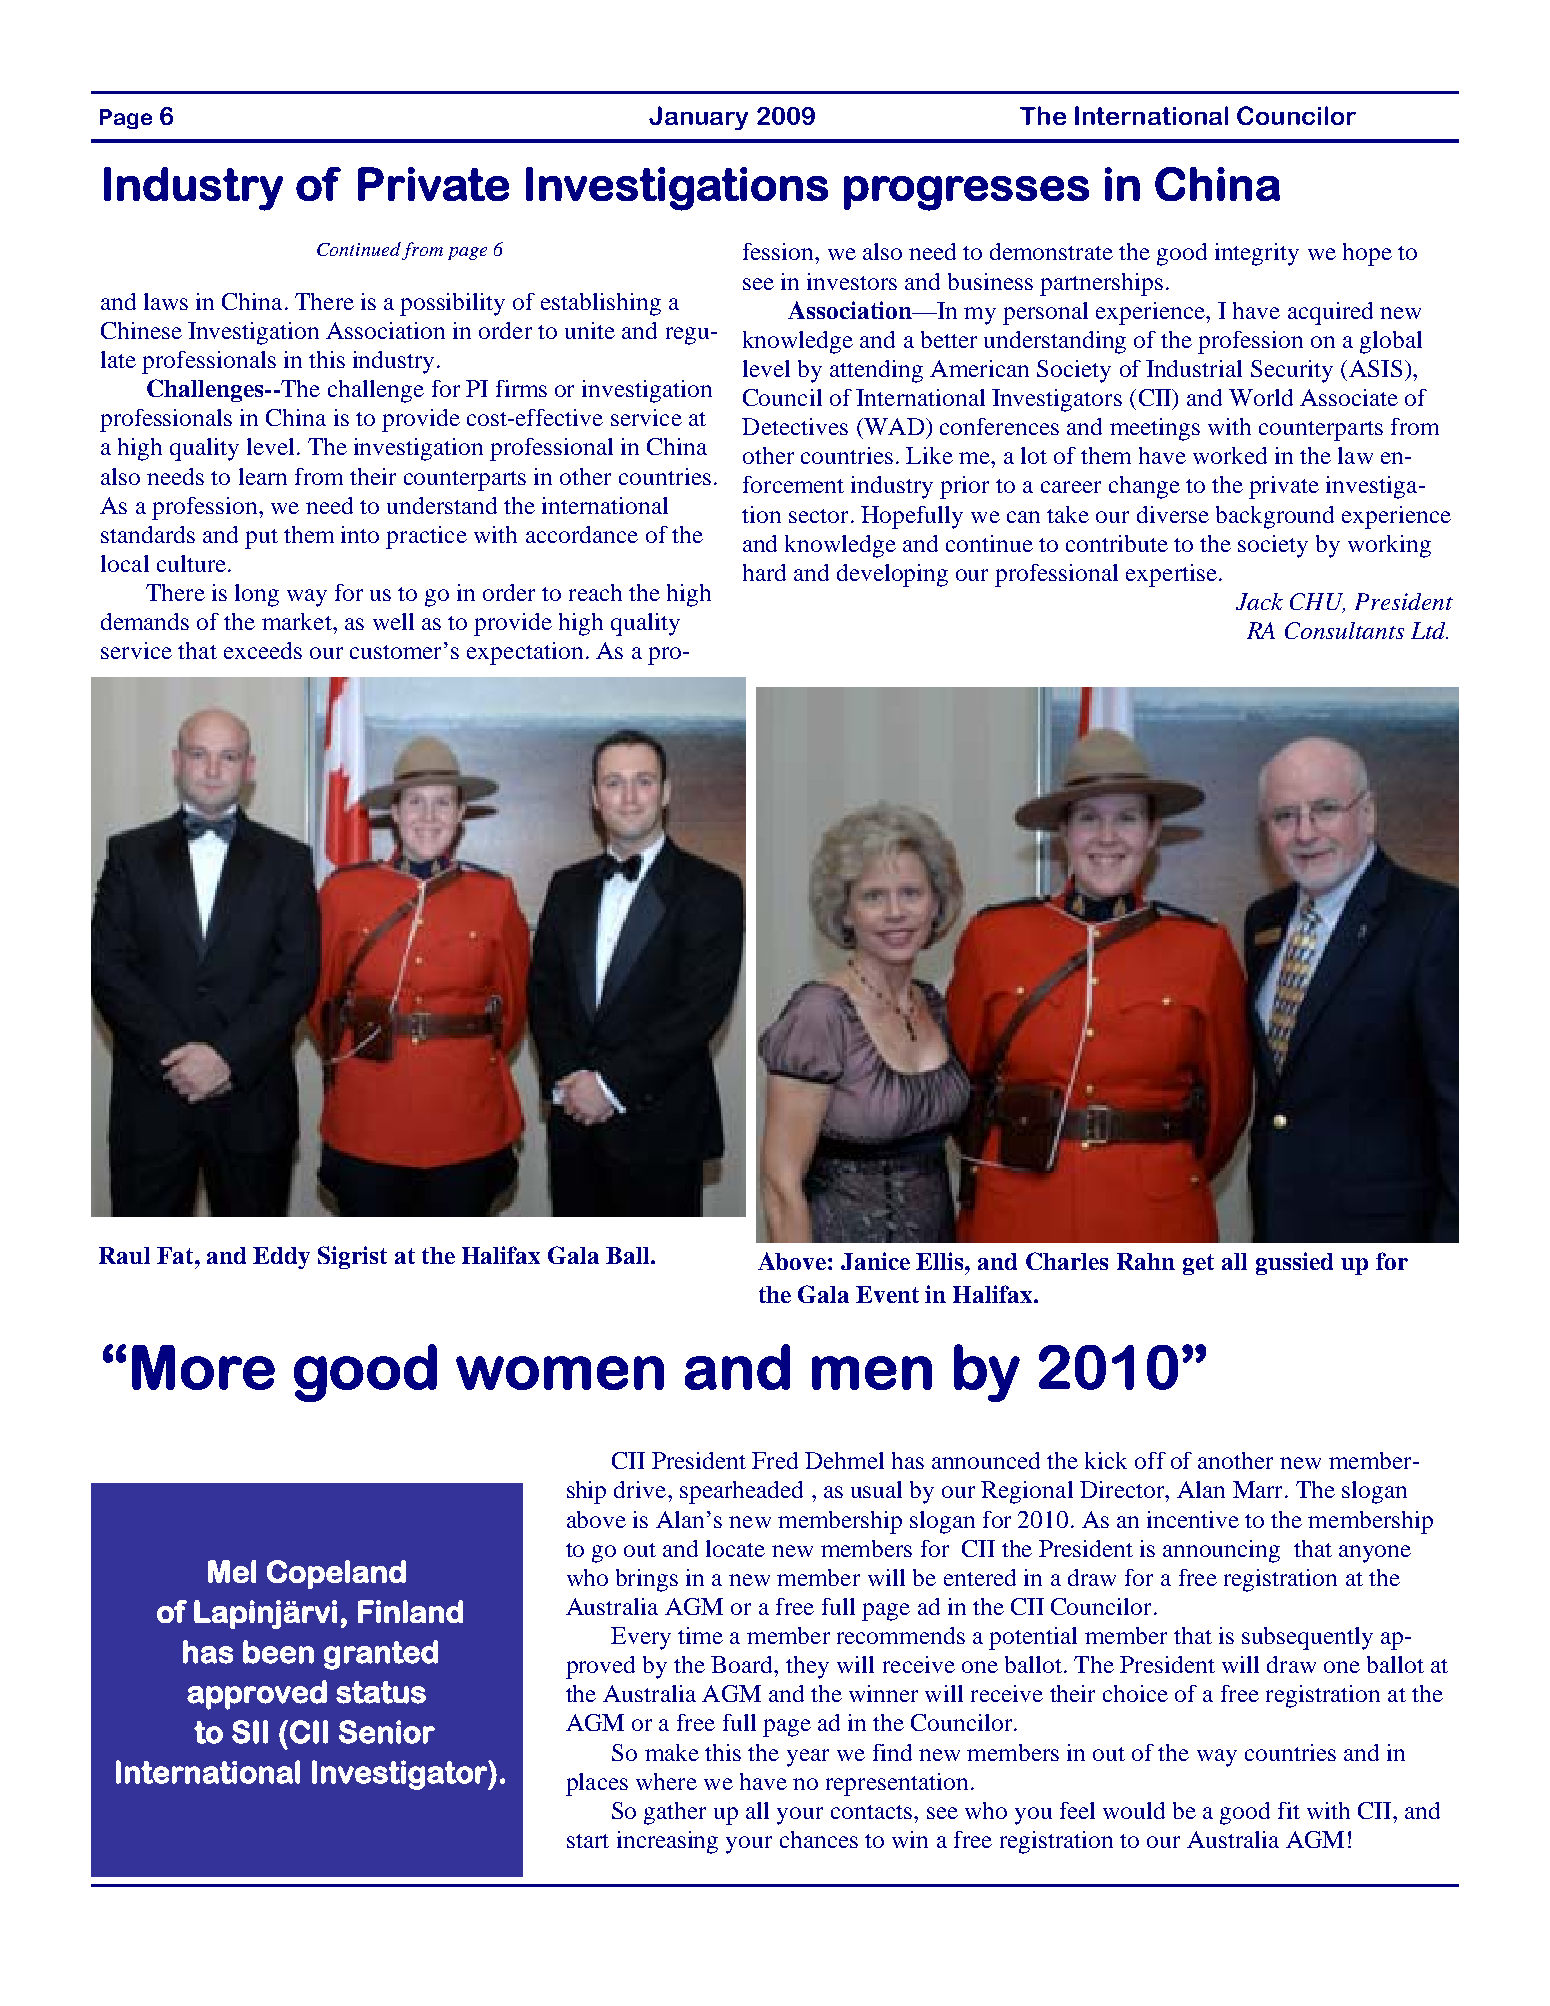 This screenshot has width=1550, height=2006. I want to click on Fred, so click(775, 1460).
